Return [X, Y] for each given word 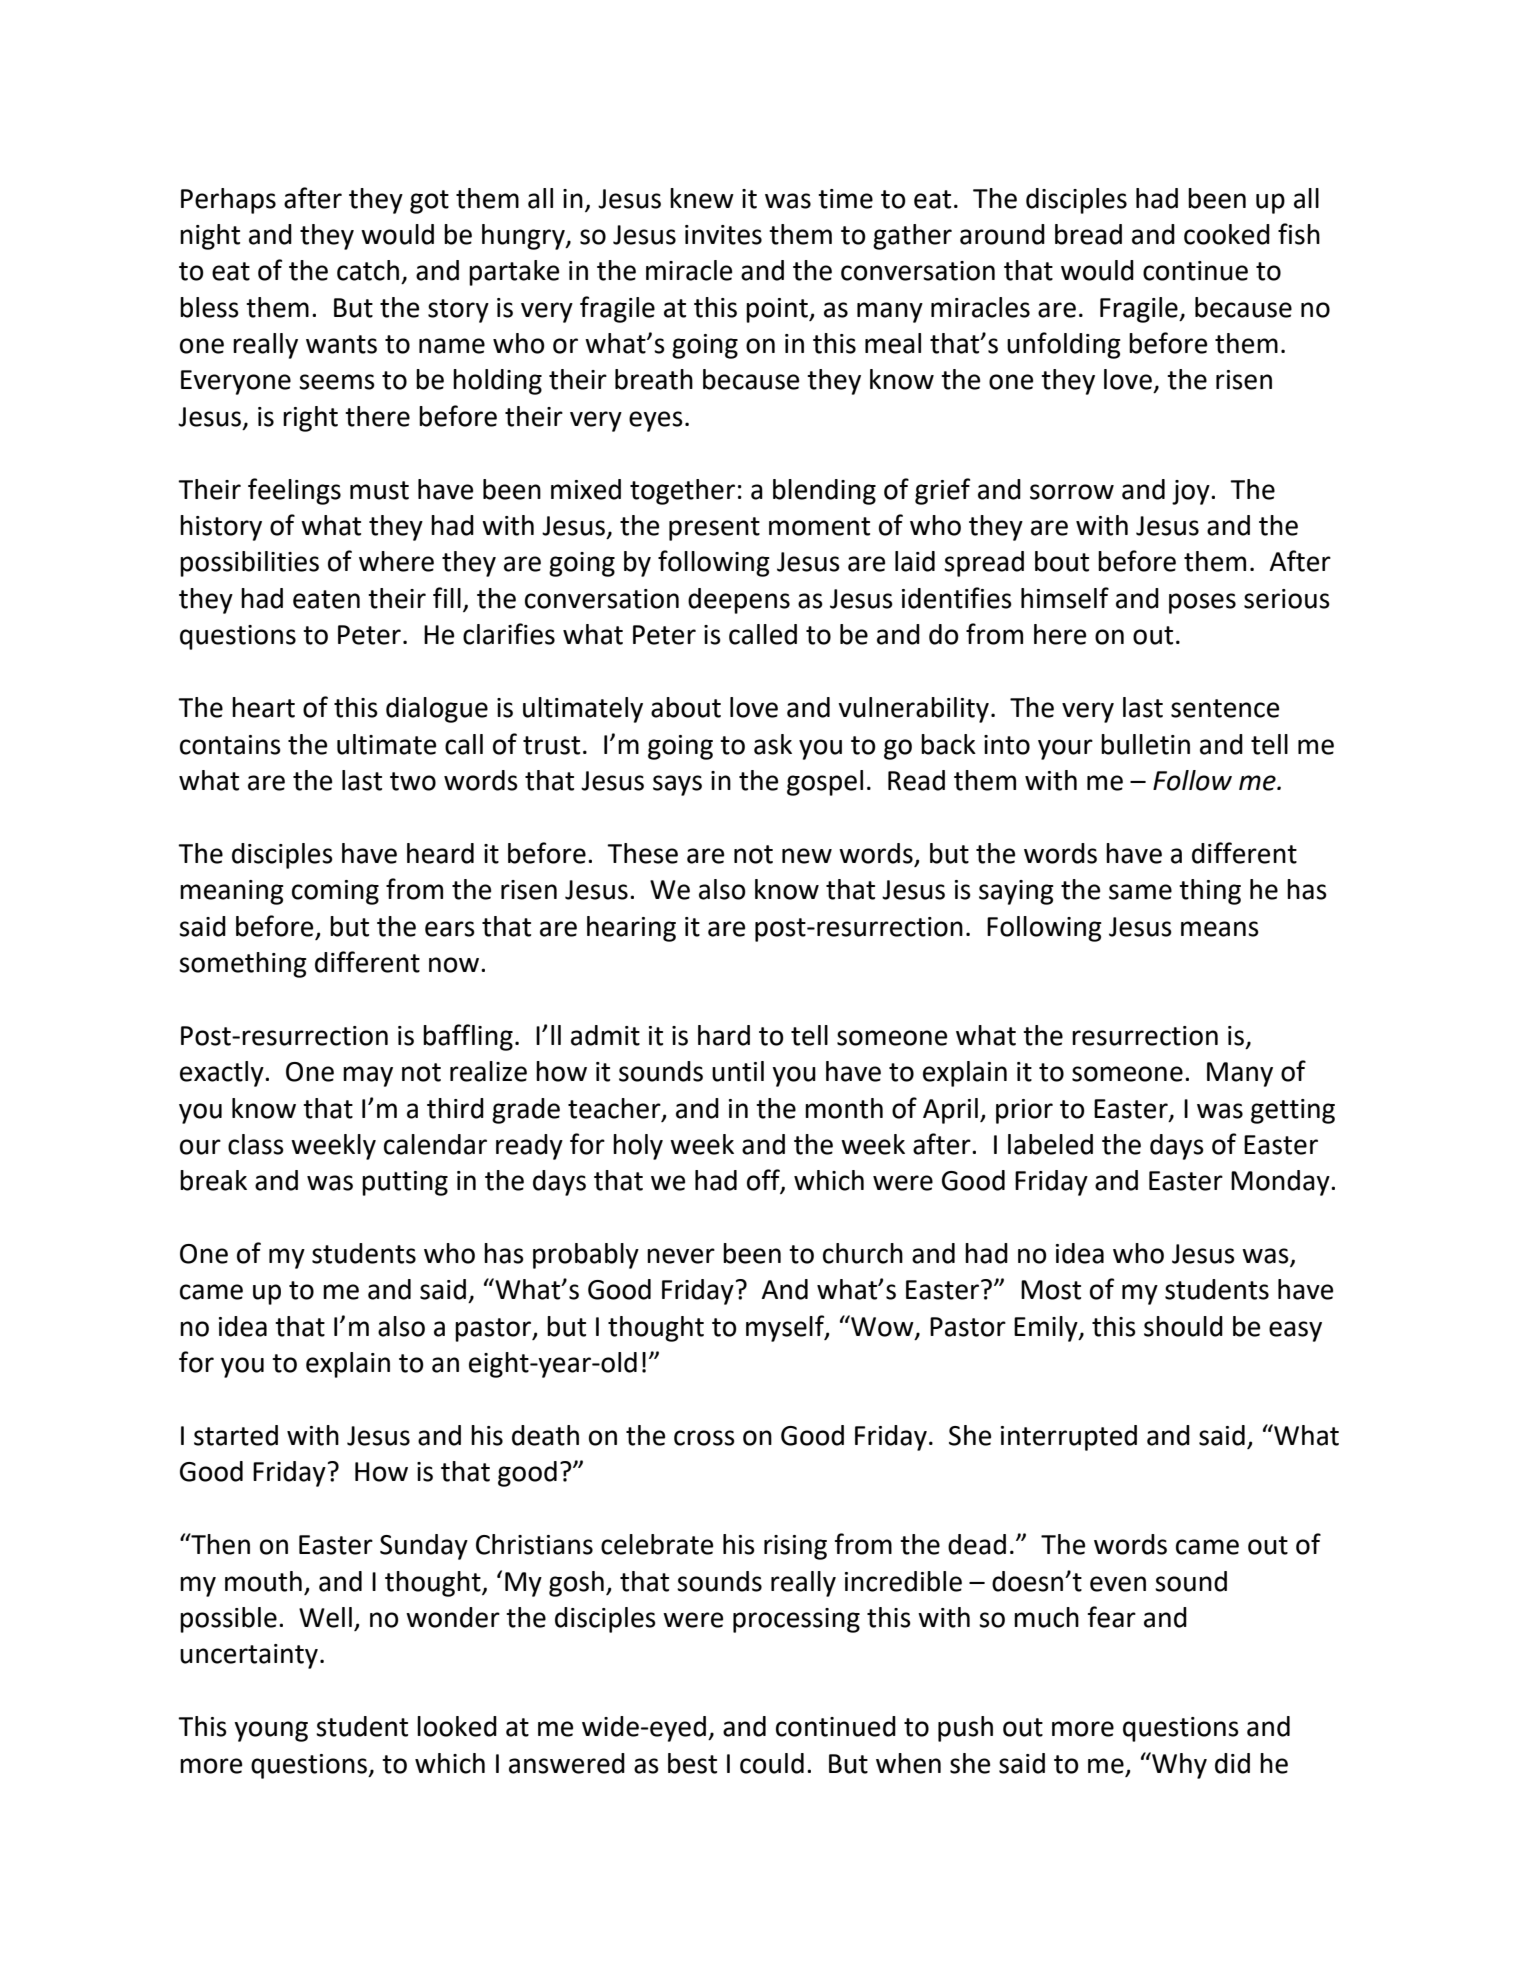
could [772, 1763]
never [681, 1256]
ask [773, 744]
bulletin [1145, 744]
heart [263, 707]
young [271, 1731]
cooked [1227, 234]
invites [723, 235]
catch [368, 270]
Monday [1281, 1183]
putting [405, 1183]
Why [1178, 1765]
